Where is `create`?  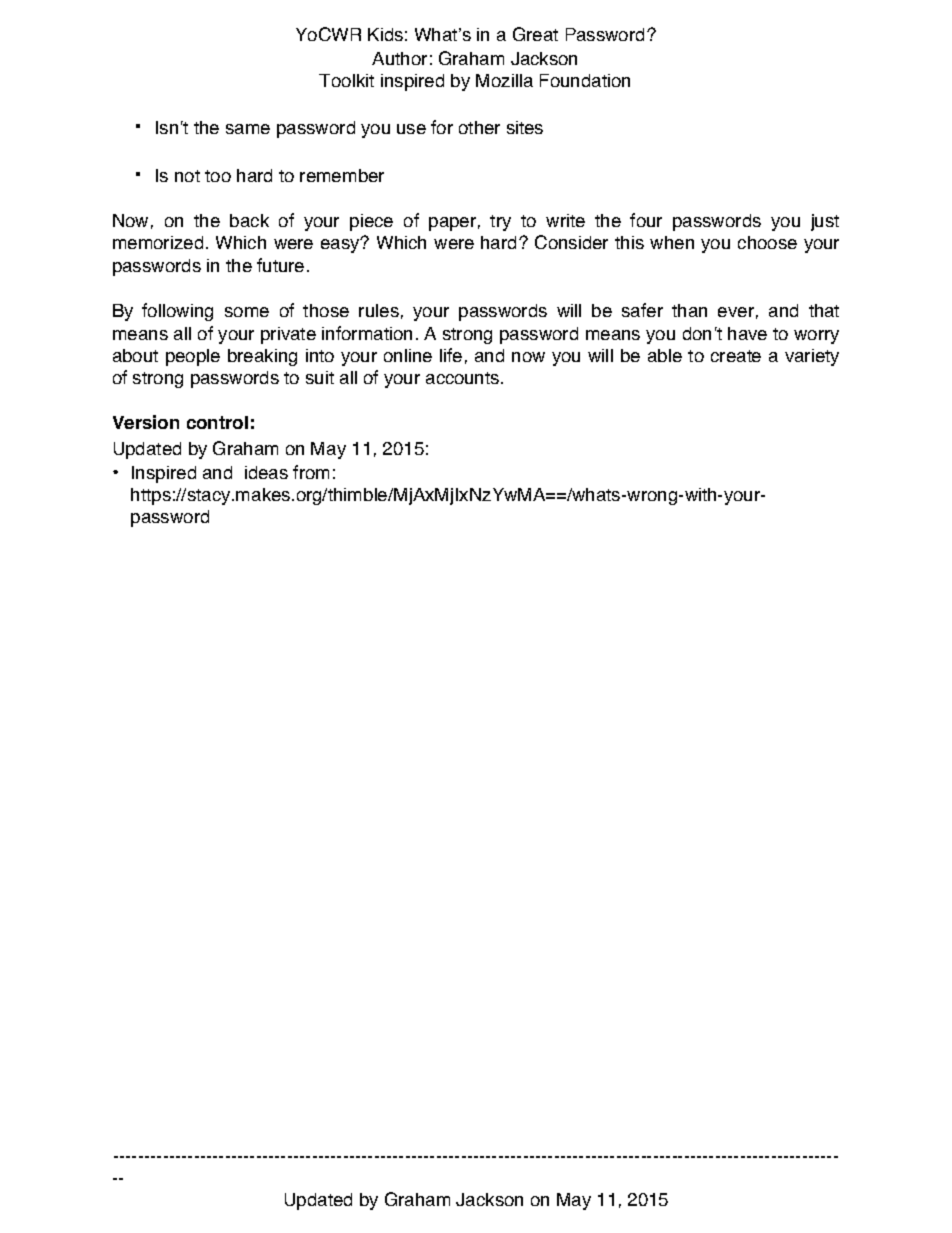
create is located at coordinates (736, 356).
